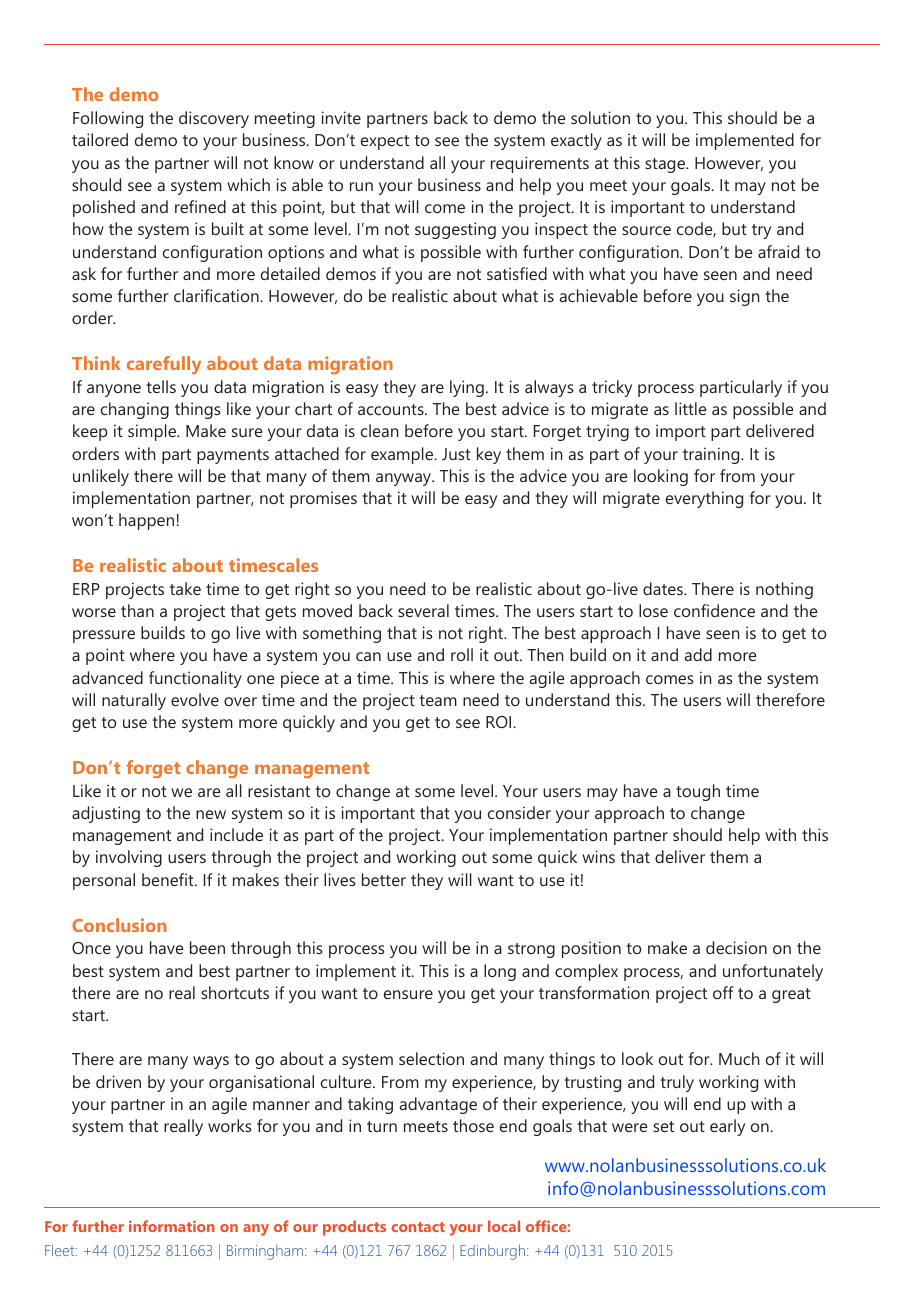  I want to click on better, so click(384, 879).
